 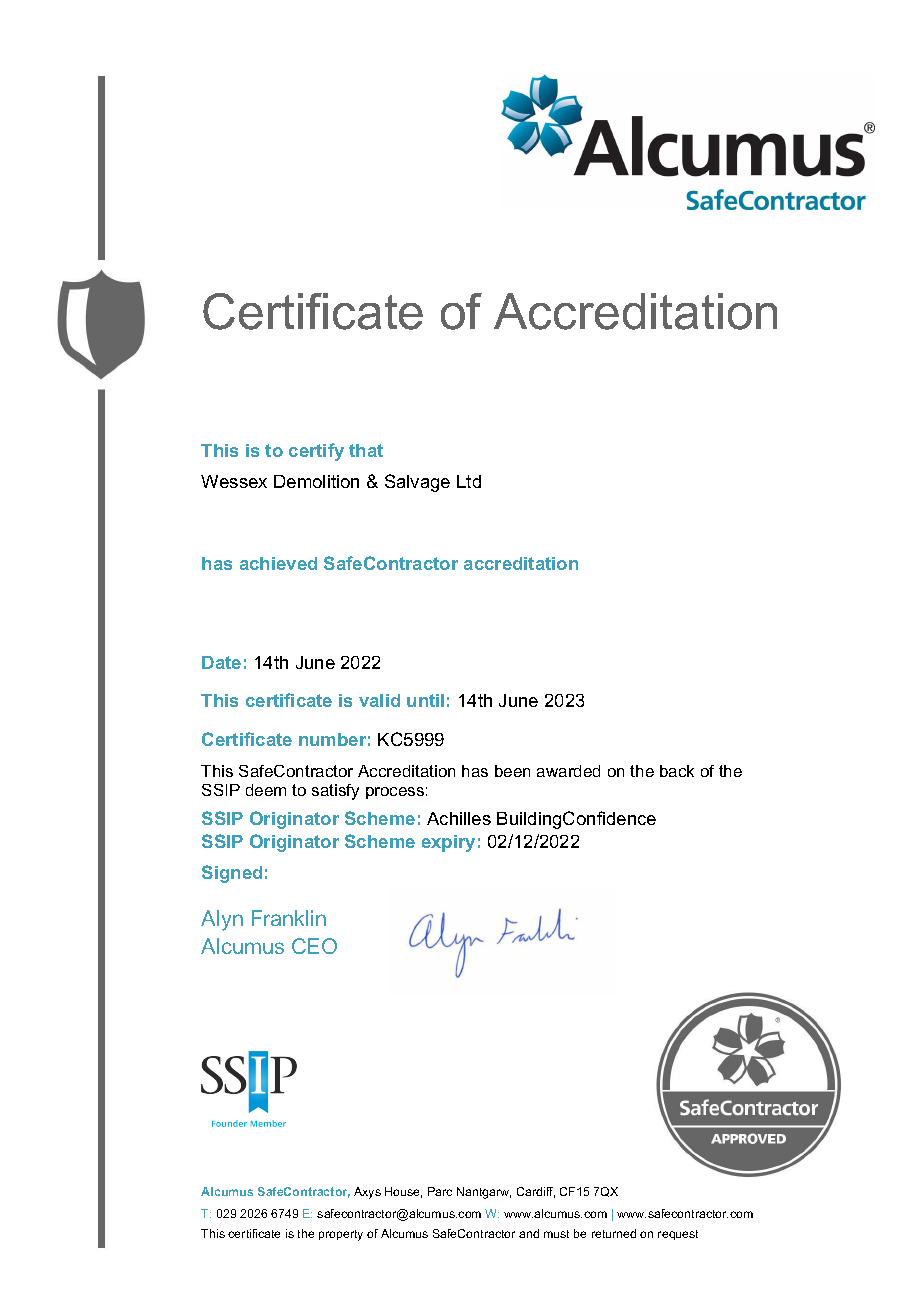 What do you see at coordinates (314, 946) in the screenshot?
I see `CEO` at bounding box center [314, 946].
